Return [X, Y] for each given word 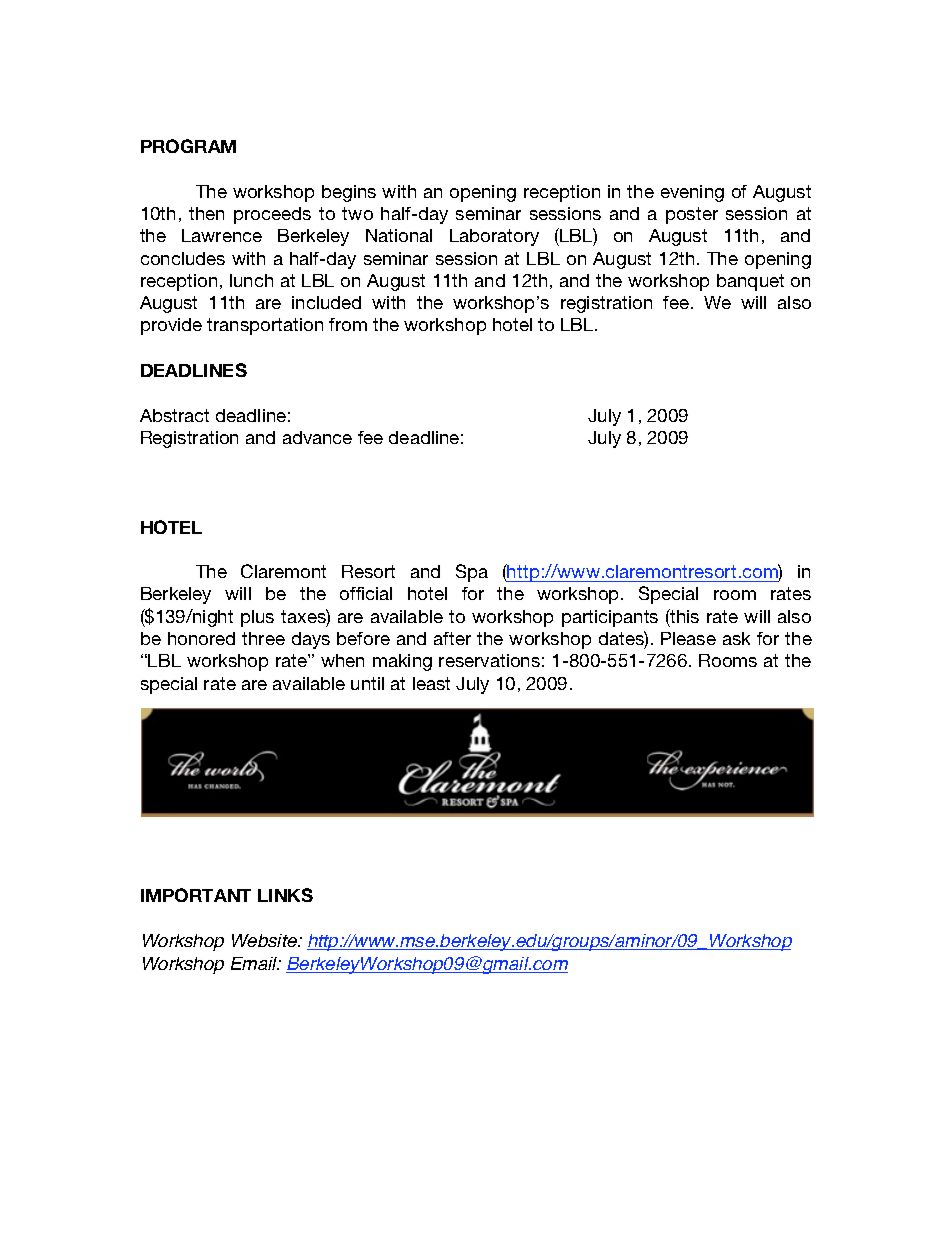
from [348, 324]
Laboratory [494, 237]
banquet [750, 282]
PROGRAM [188, 146]
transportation [265, 326]
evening [692, 193]
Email [255, 963]
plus [257, 618]
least [431, 683]
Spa [472, 573]
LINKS [285, 895]
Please [688, 638]
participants [610, 618]
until [367, 683]
